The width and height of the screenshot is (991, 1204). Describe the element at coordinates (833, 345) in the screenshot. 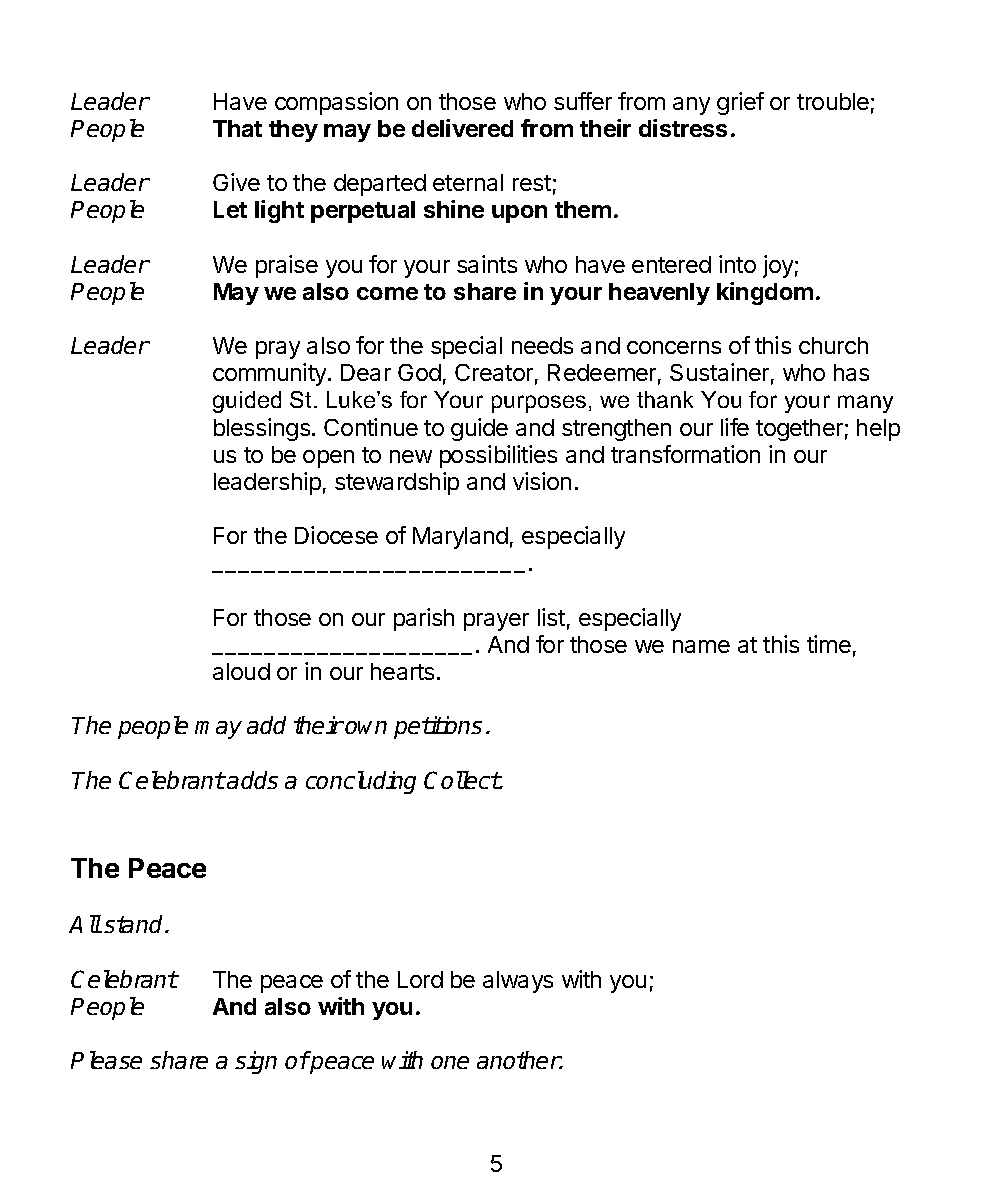

I see `church` at that location.
